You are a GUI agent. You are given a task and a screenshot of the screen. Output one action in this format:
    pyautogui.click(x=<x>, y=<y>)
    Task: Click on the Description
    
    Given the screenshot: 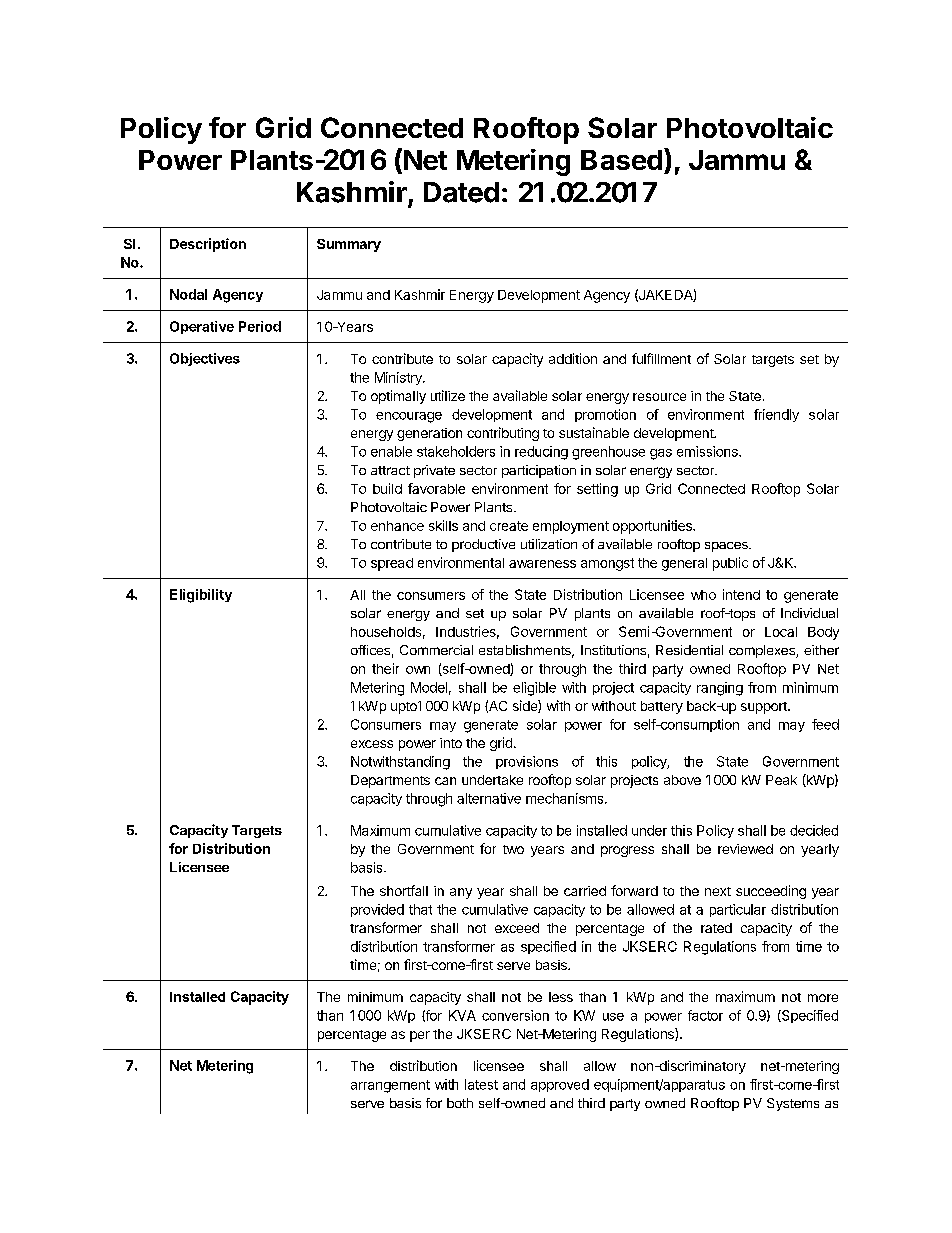 What is the action you would take?
    pyautogui.click(x=208, y=245)
